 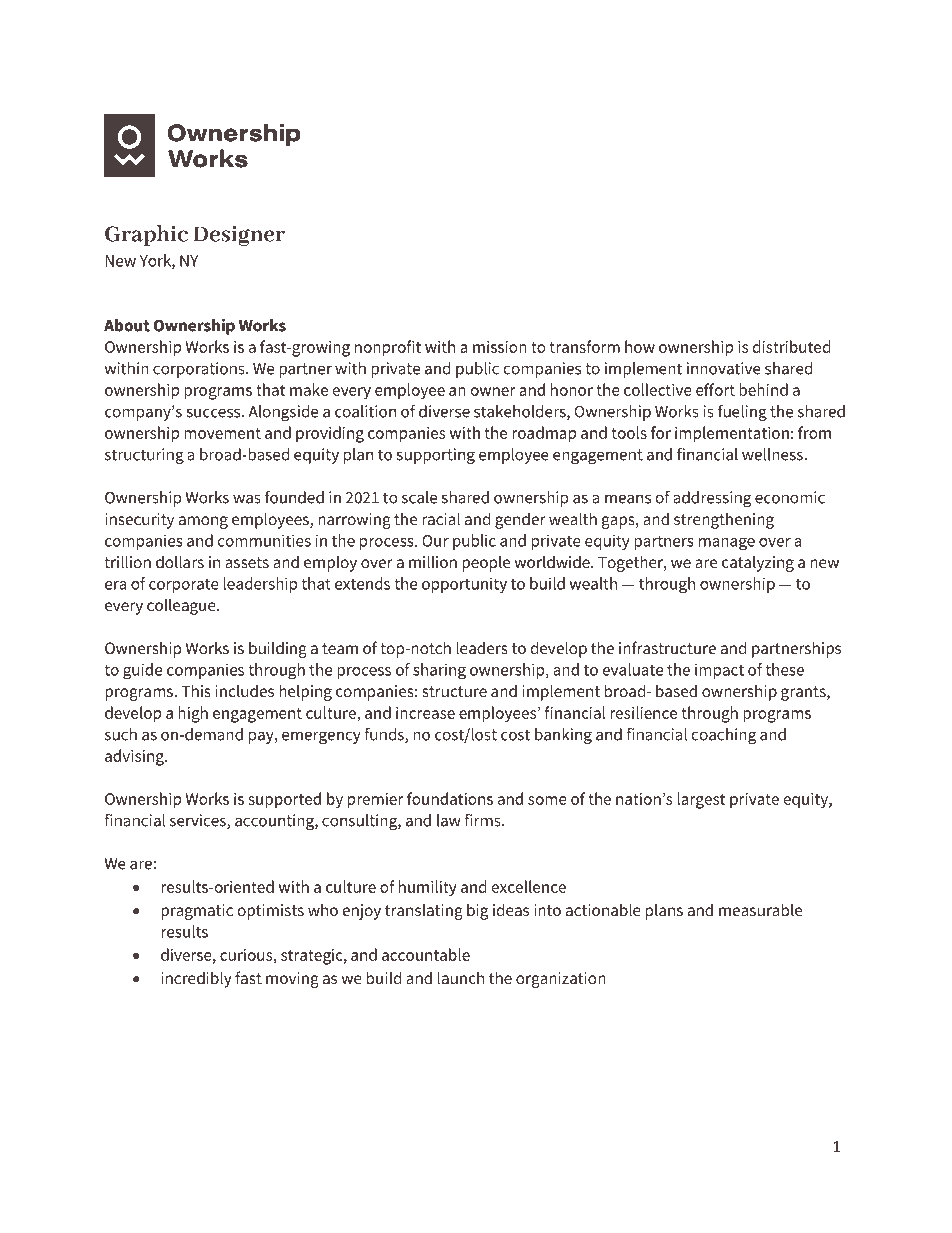 What do you see at coordinates (791, 346) in the screenshot?
I see `distributed` at bounding box center [791, 346].
